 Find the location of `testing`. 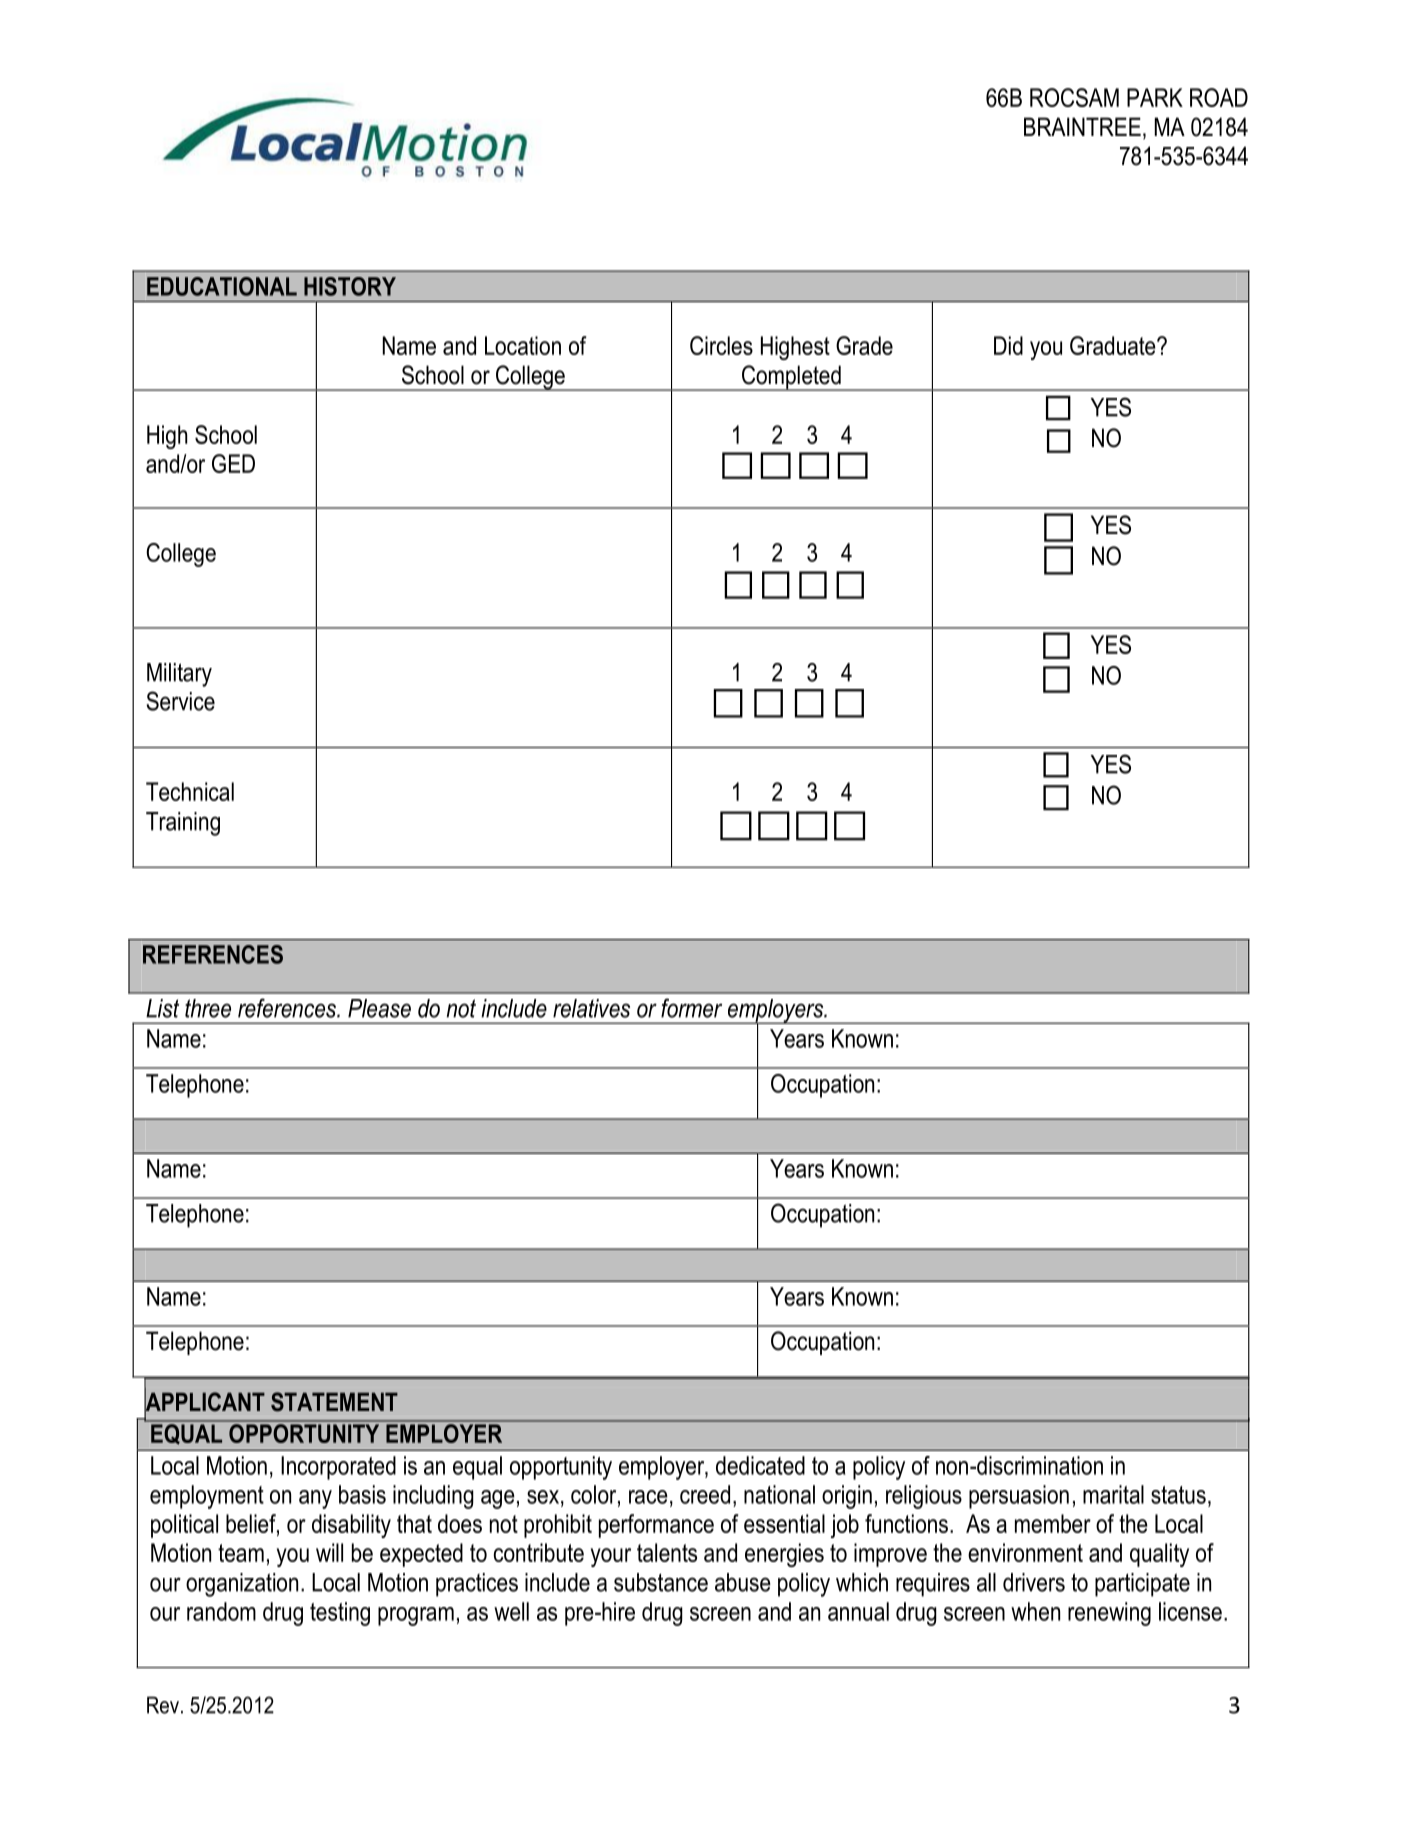

testing is located at coordinates (340, 1614).
